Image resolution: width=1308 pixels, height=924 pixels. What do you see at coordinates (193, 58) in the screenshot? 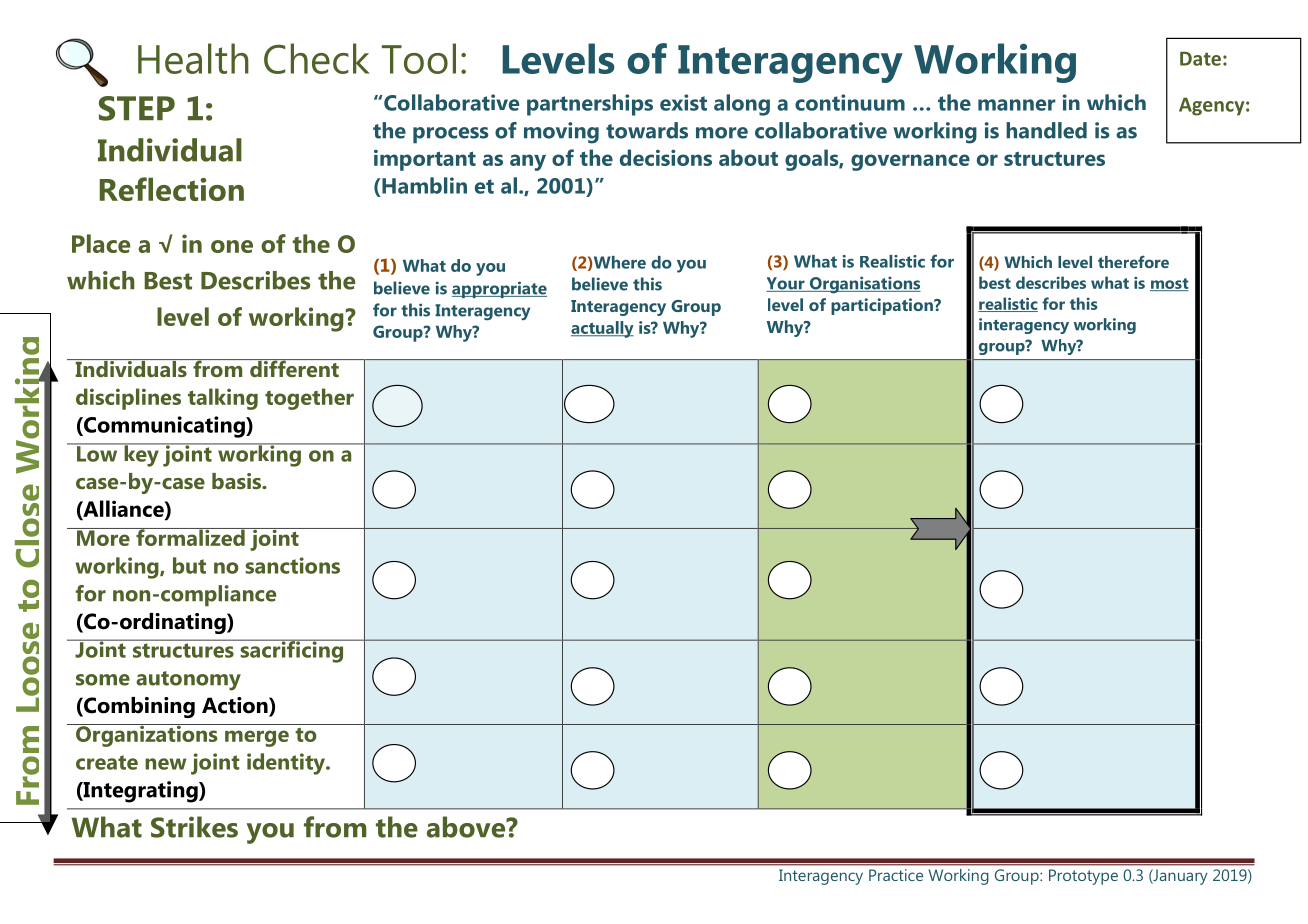
I see `Health` at bounding box center [193, 58].
